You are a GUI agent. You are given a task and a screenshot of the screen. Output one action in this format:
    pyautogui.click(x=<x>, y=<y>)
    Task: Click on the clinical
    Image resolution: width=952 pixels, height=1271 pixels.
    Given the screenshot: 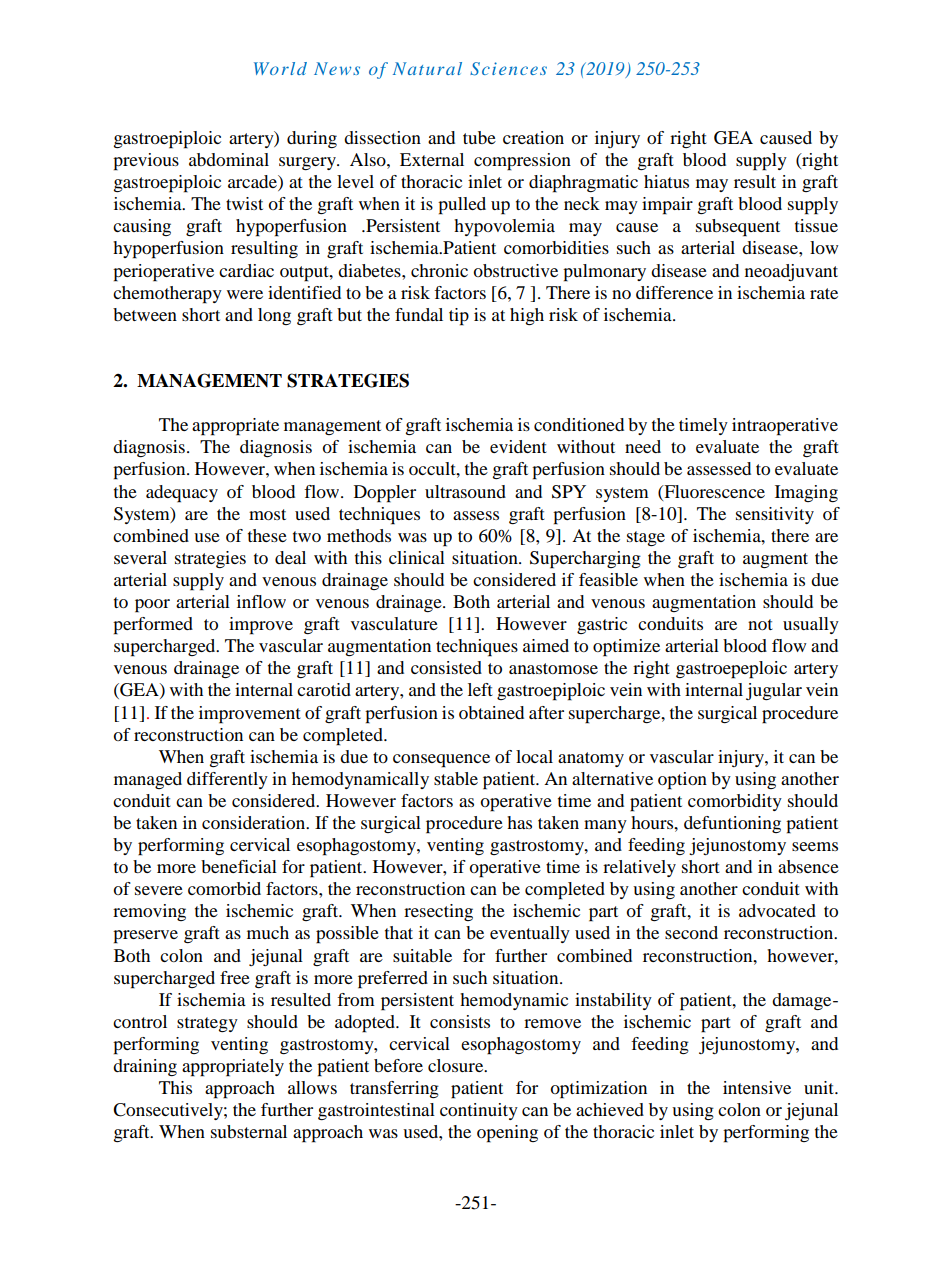 What is the action you would take?
    pyautogui.click(x=417, y=557)
